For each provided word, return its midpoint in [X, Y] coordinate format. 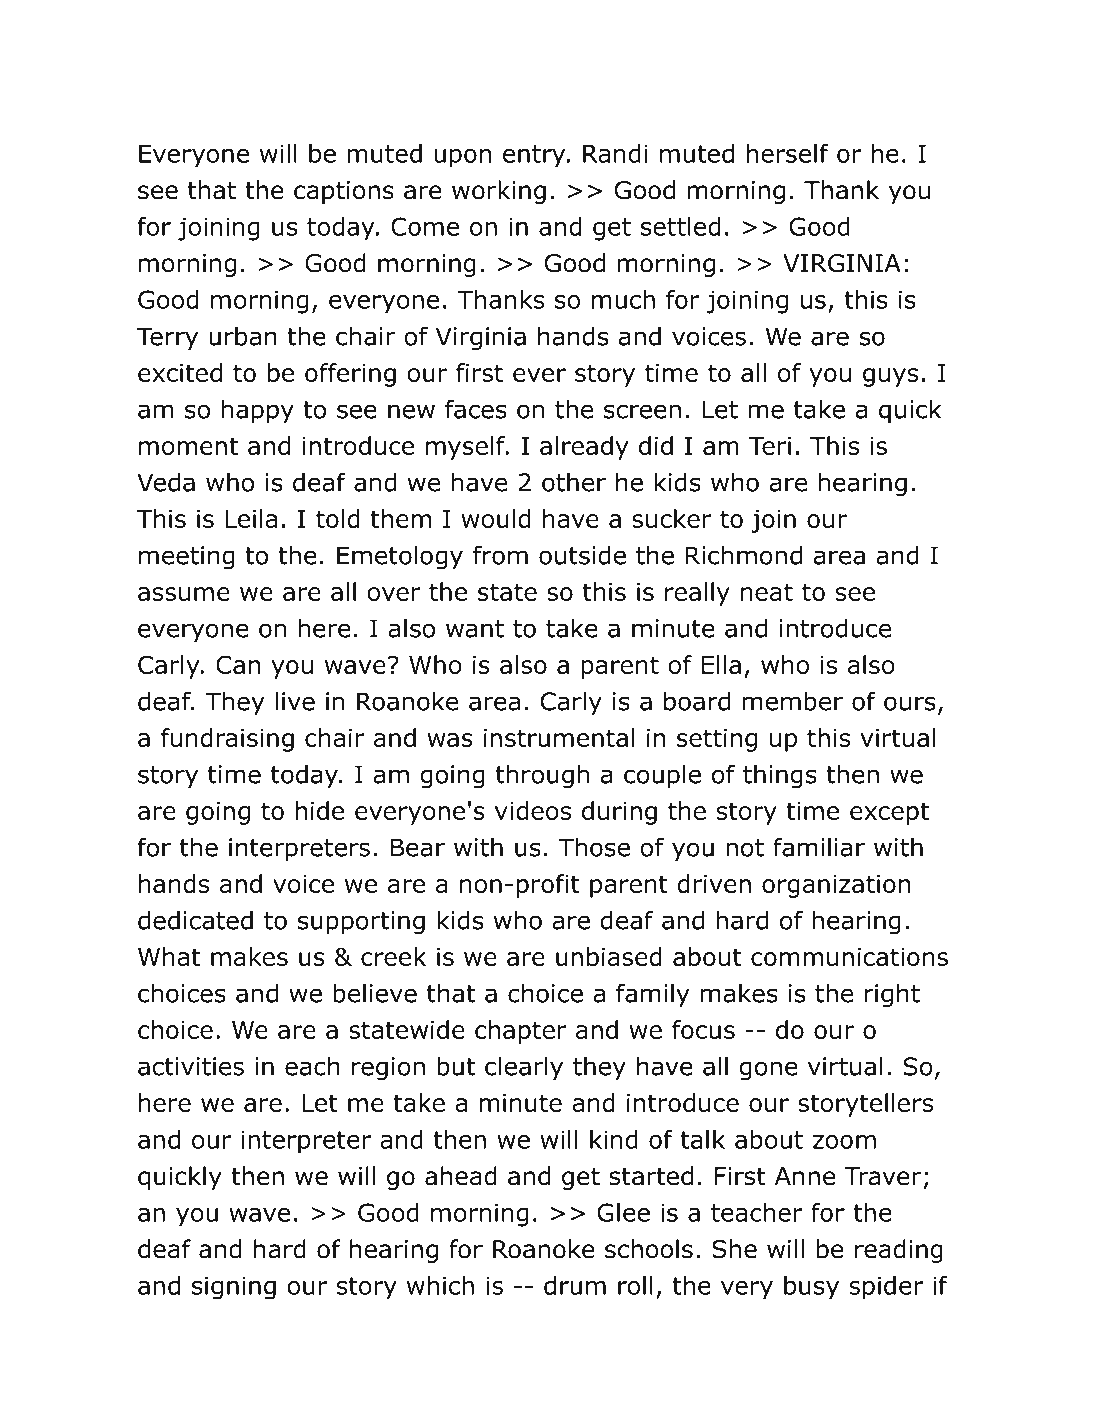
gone [768, 1071]
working [499, 192]
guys [890, 377]
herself [788, 153]
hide [320, 810]
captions [344, 192]
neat [767, 592]
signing [234, 1287]
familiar [819, 847]
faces [476, 409]
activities [191, 1066]
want [475, 629]
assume [184, 594]
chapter [521, 1032]
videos [533, 810]
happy [258, 411]
